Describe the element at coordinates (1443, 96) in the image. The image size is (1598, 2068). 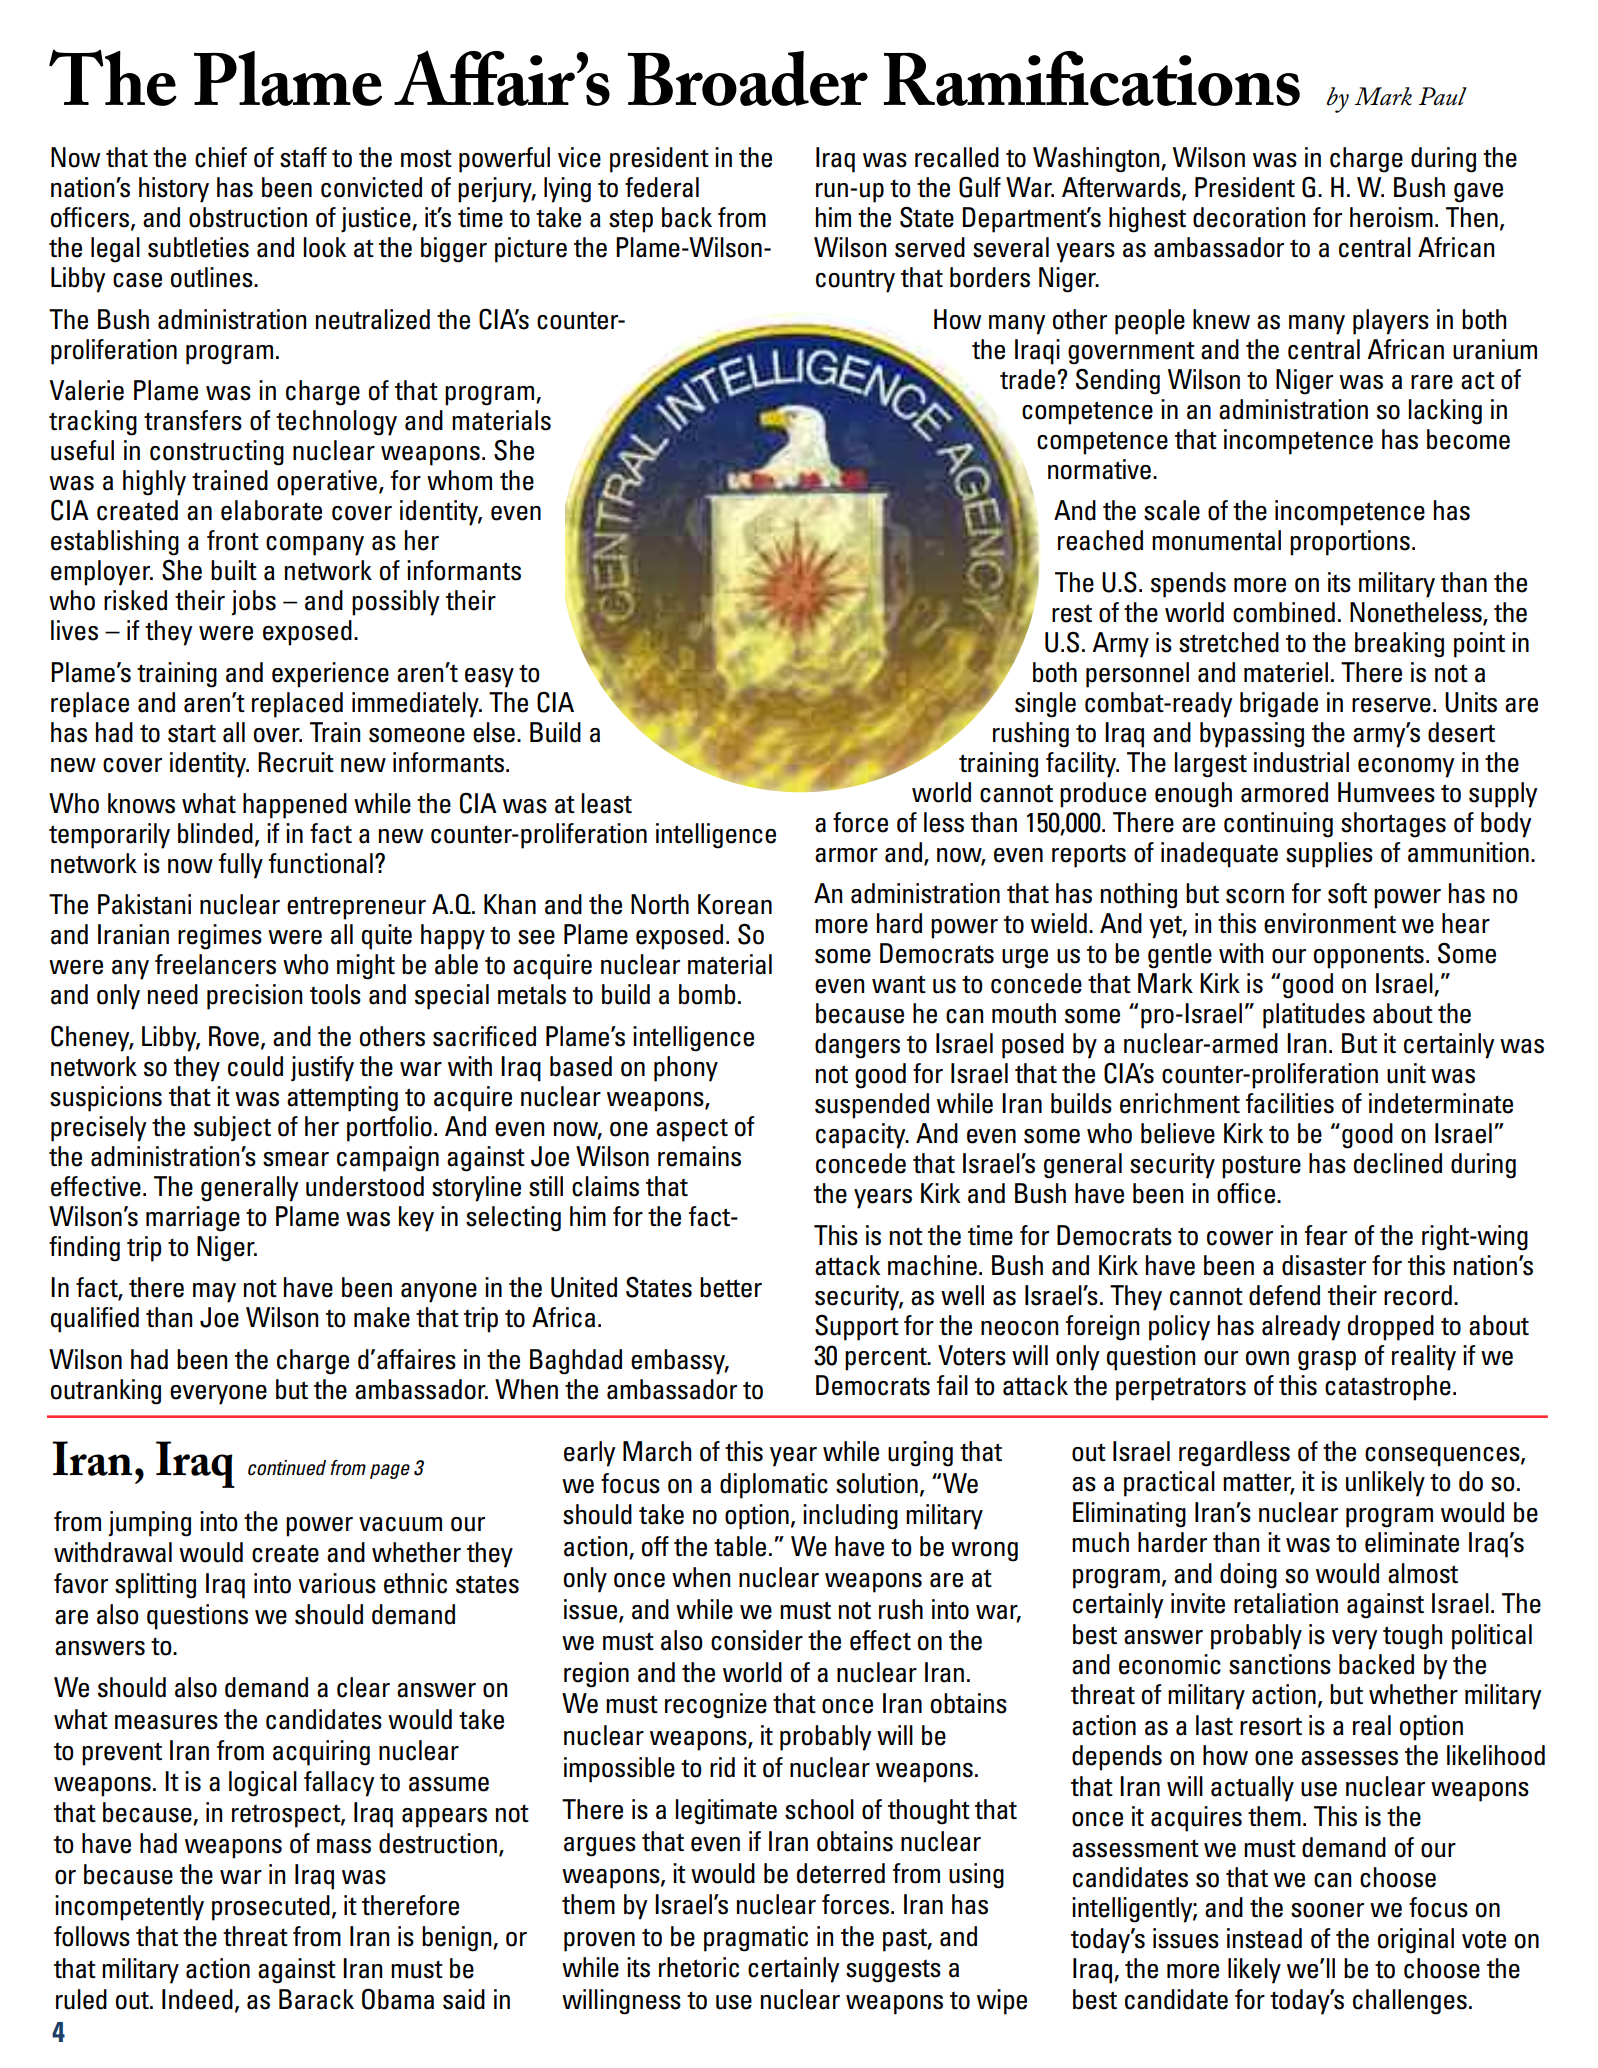
I see `Paul` at that location.
